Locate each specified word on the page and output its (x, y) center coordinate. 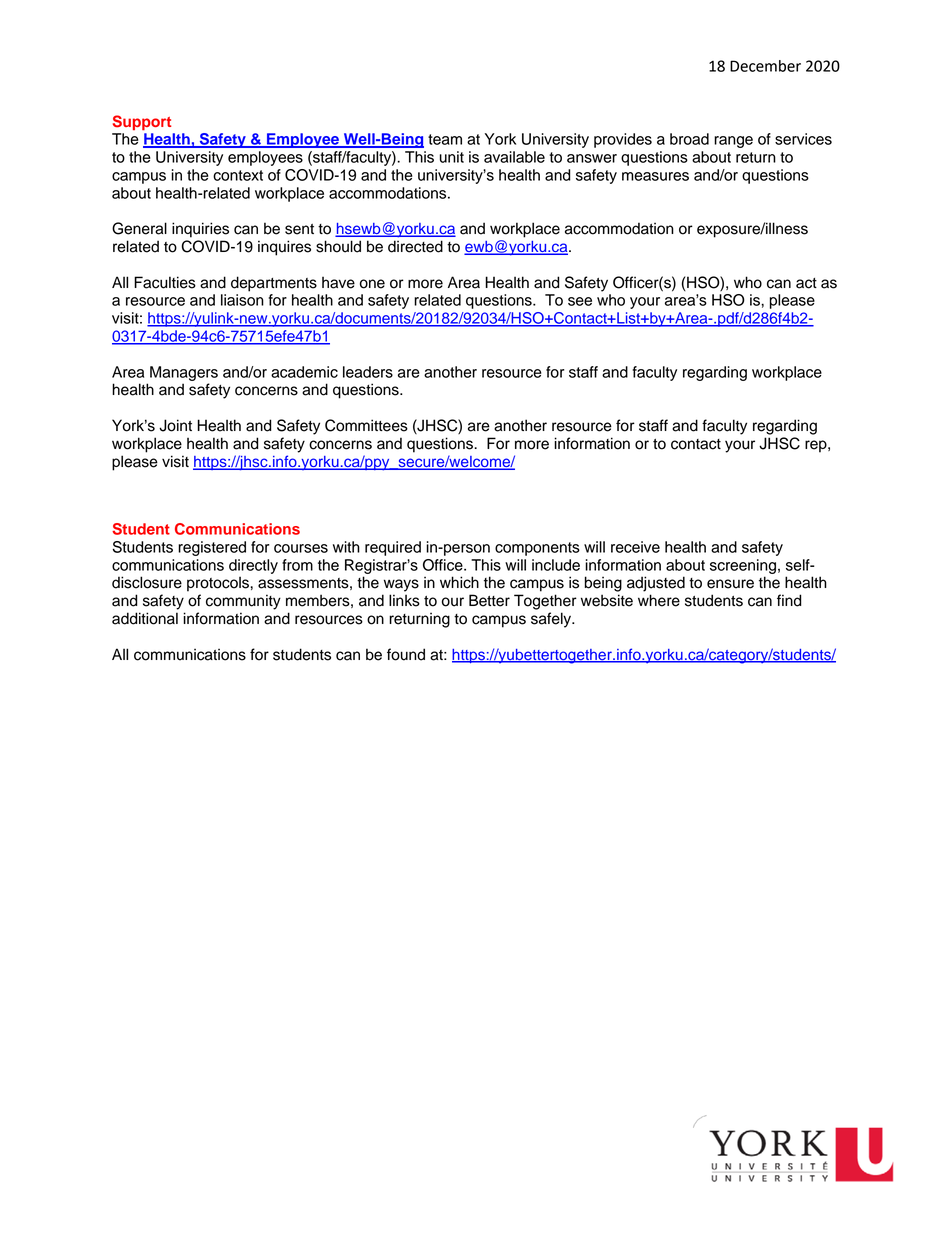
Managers (184, 373)
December (765, 66)
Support (142, 123)
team (445, 139)
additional (145, 618)
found (406, 654)
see (580, 301)
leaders (368, 372)
